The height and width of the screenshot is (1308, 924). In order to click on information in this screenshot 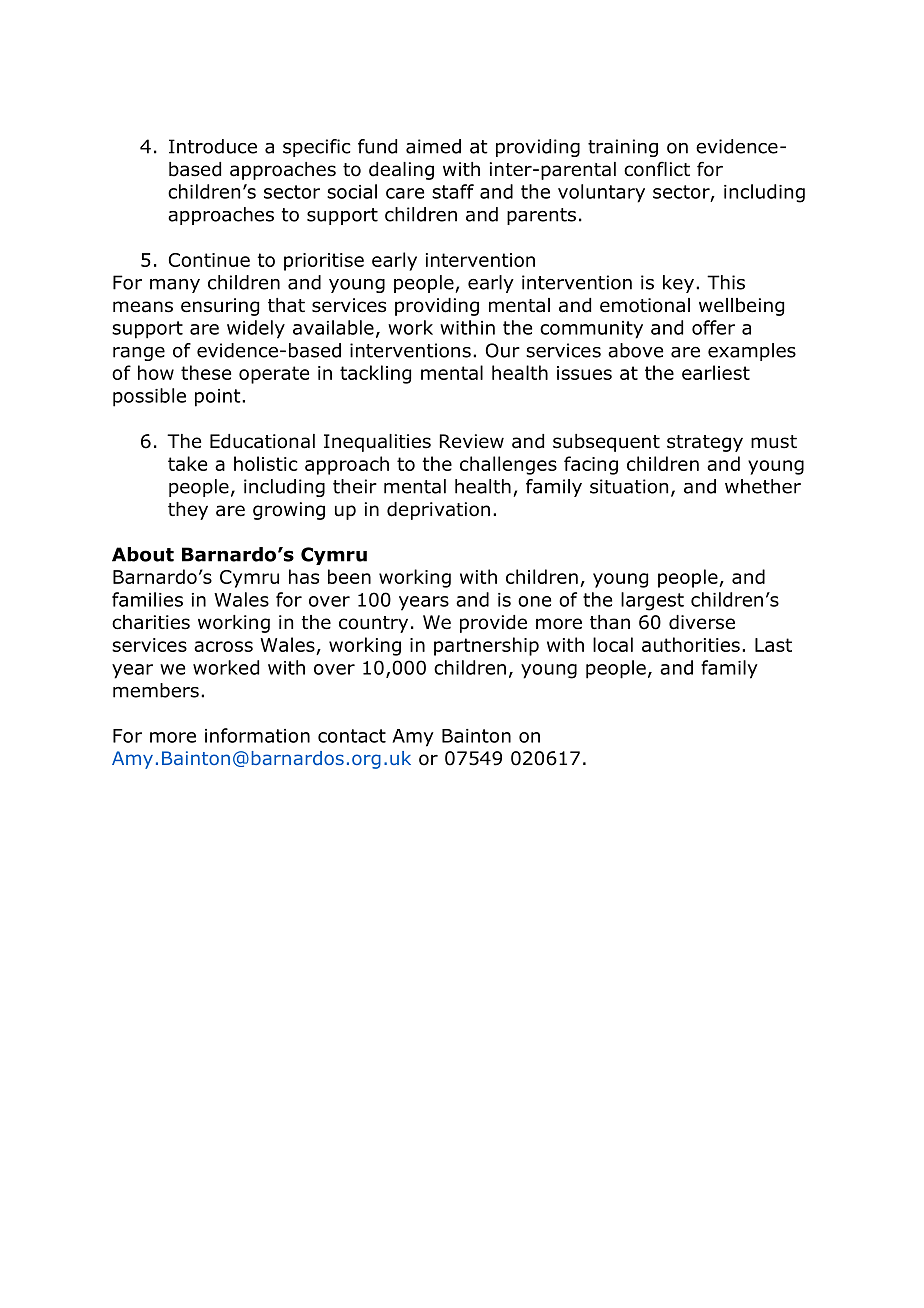, I will do `click(257, 735)`.
